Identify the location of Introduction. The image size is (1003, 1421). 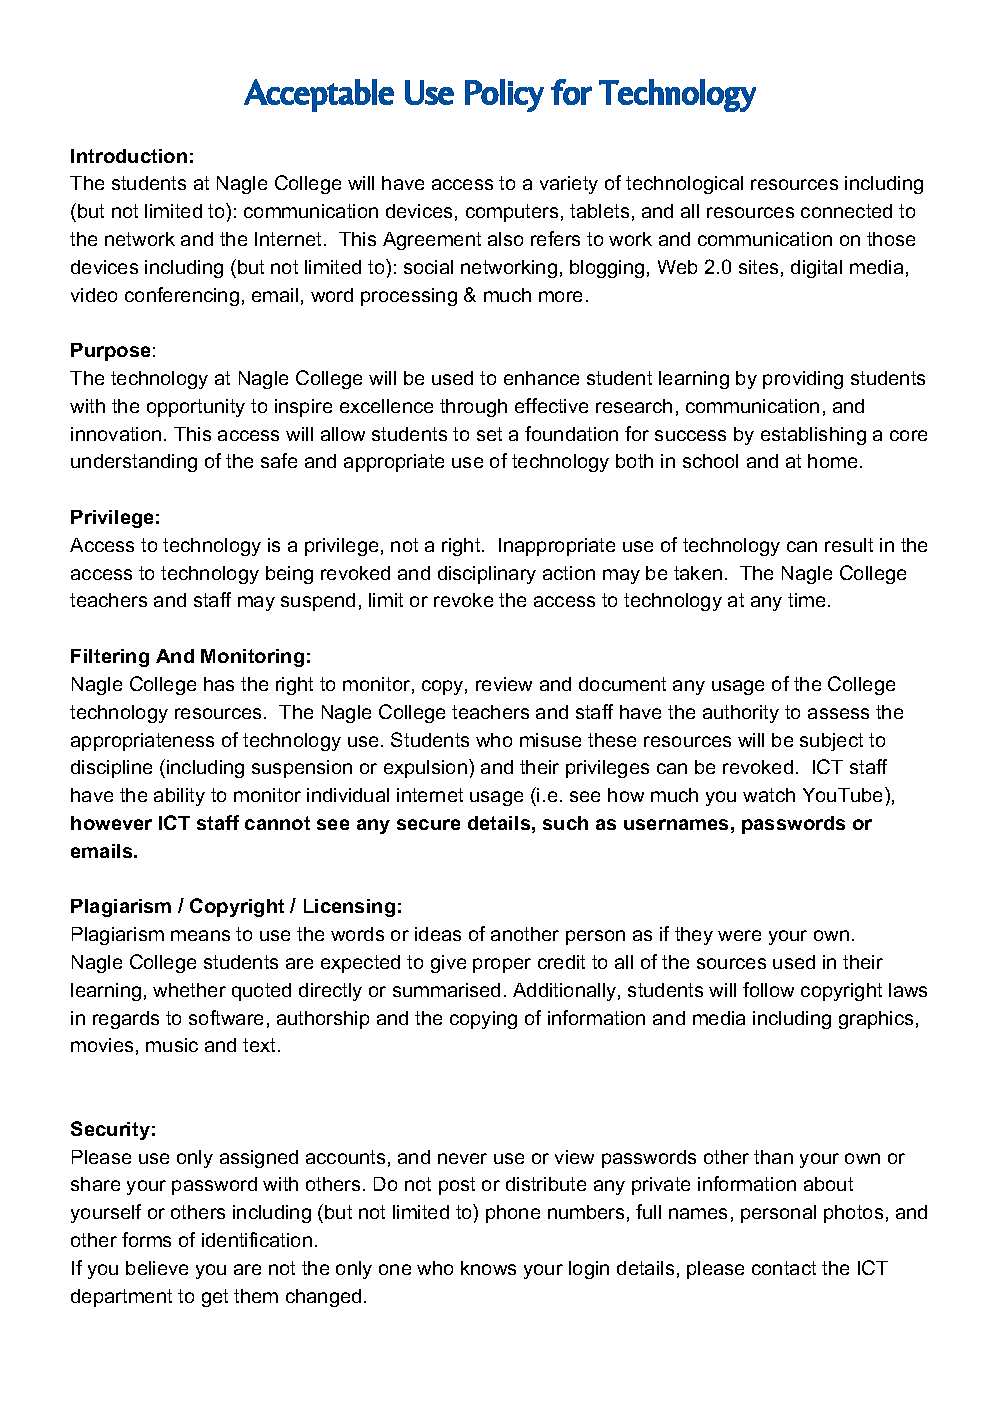
(129, 156).
